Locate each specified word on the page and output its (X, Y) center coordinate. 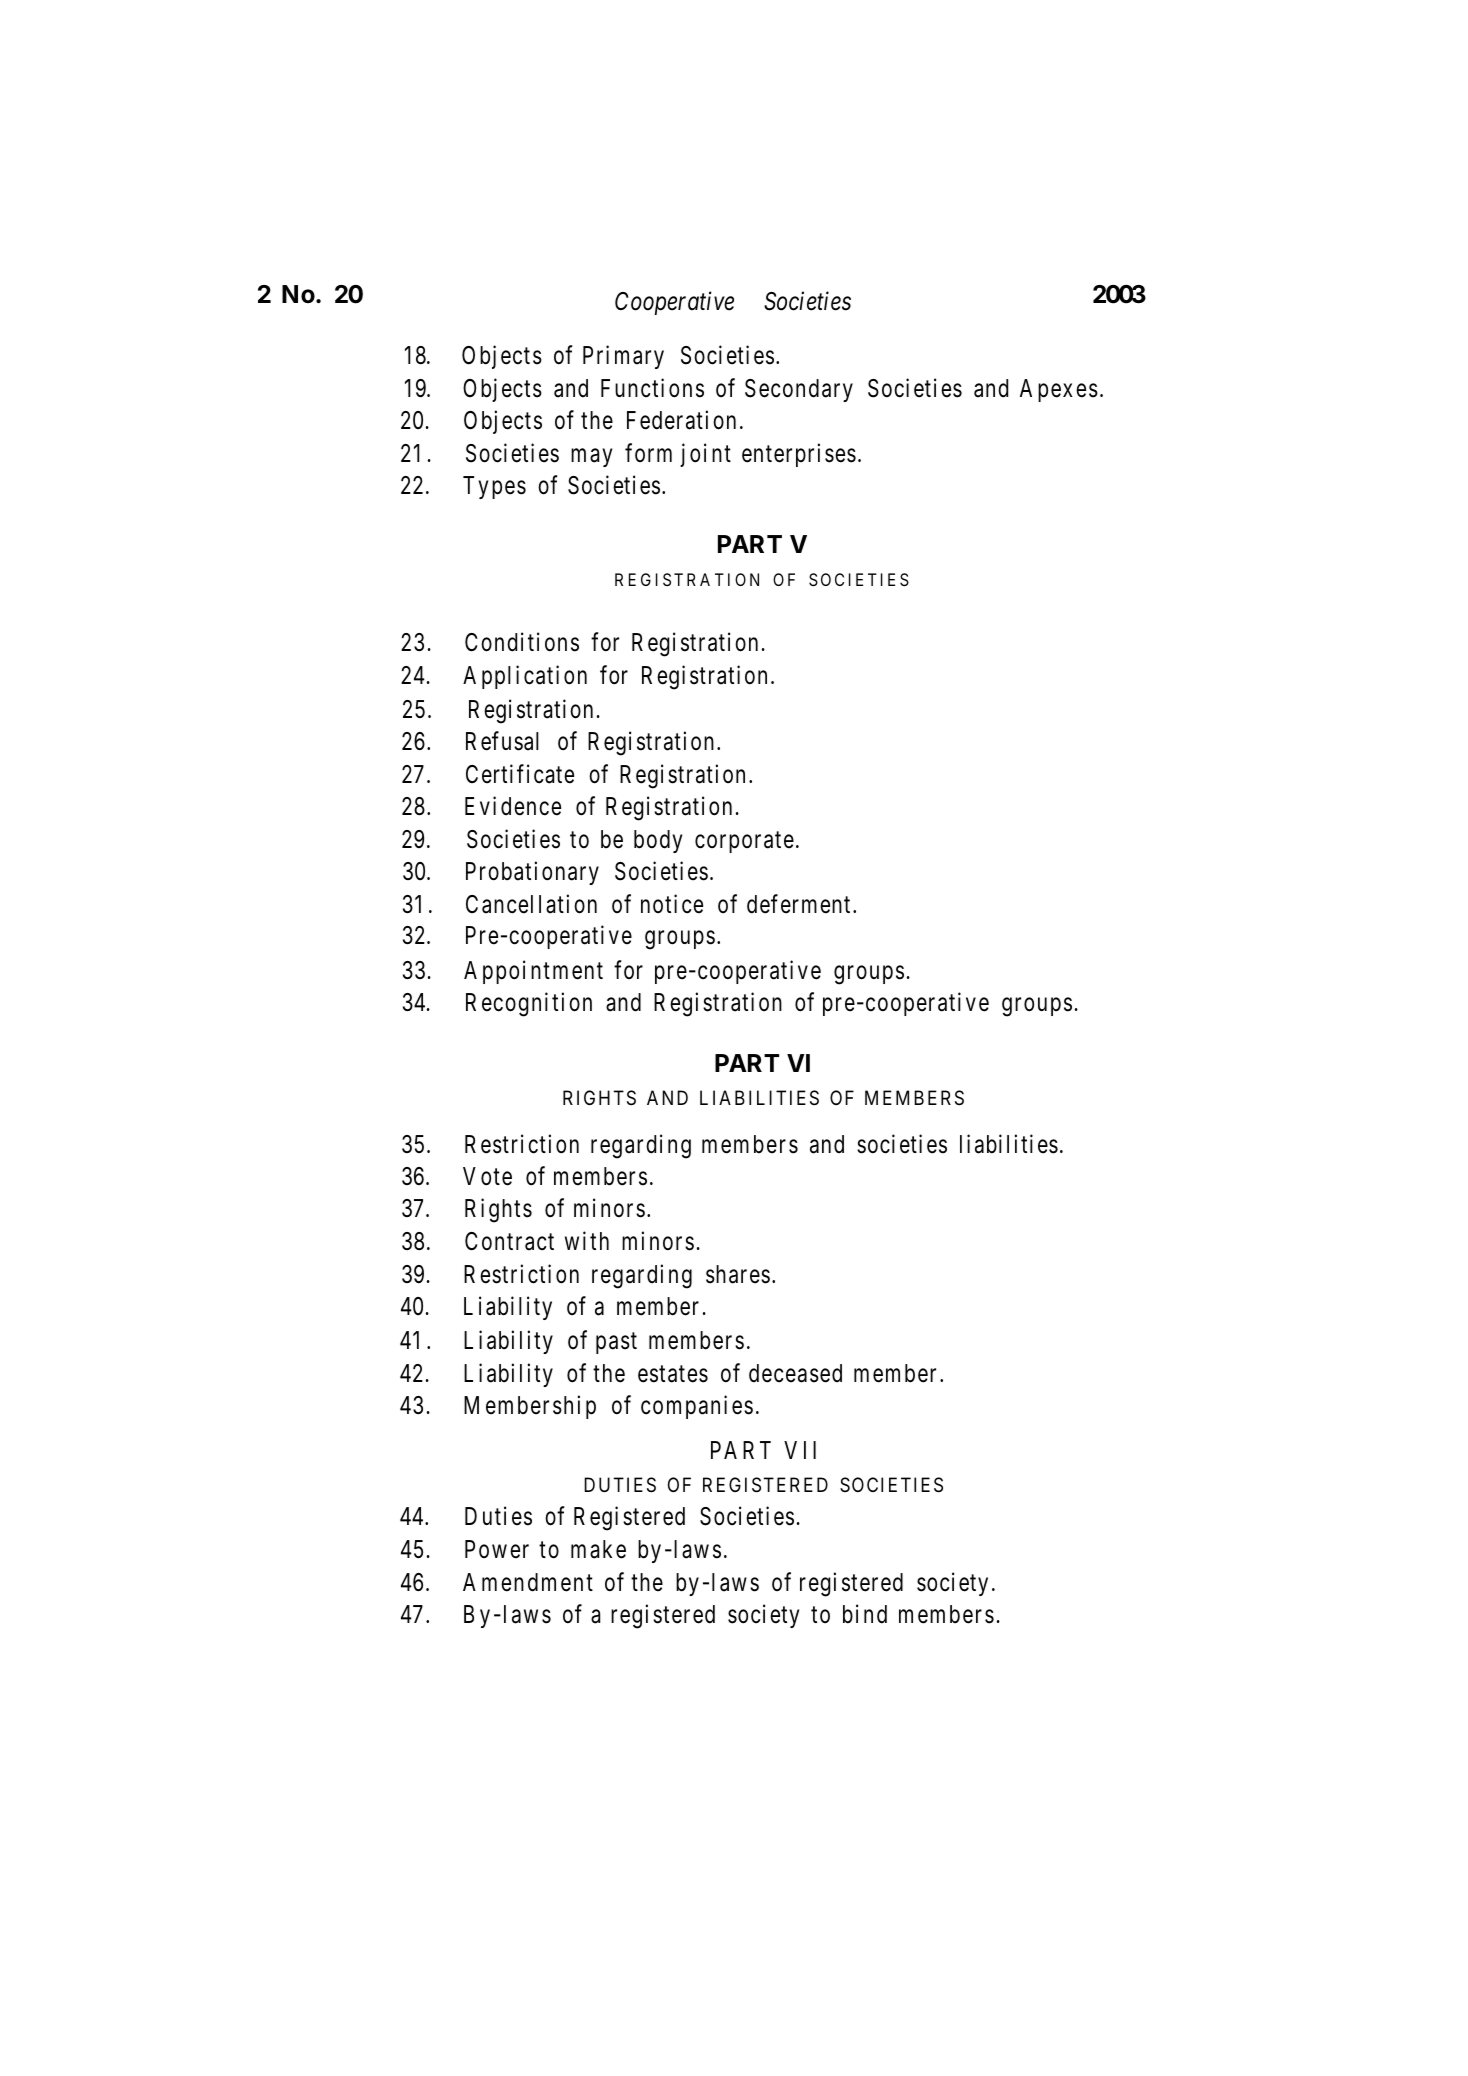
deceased (795, 1373)
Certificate (520, 774)
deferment (798, 904)
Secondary (799, 390)
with (587, 1240)
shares (738, 1274)
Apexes (1059, 390)
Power (497, 1549)
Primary (623, 357)
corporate (744, 842)
